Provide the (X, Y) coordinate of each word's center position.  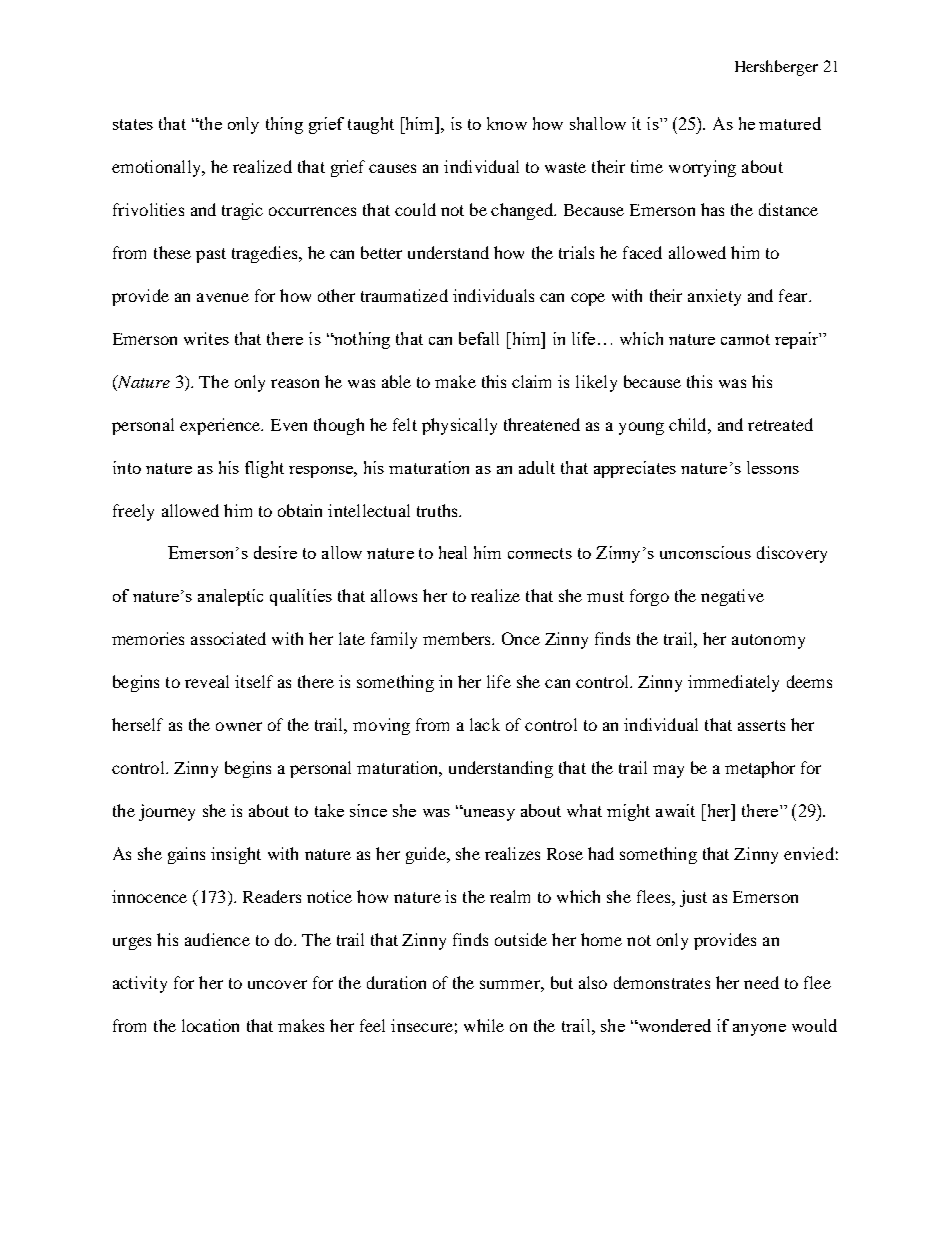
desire (275, 552)
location (210, 1025)
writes (206, 338)
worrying (702, 168)
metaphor (760, 769)
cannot (745, 339)
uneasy (488, 814)
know (507, 123)
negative (732, 597)
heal (453, 552)
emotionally (157, 168)
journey (167, 812)
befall (479, 338)
